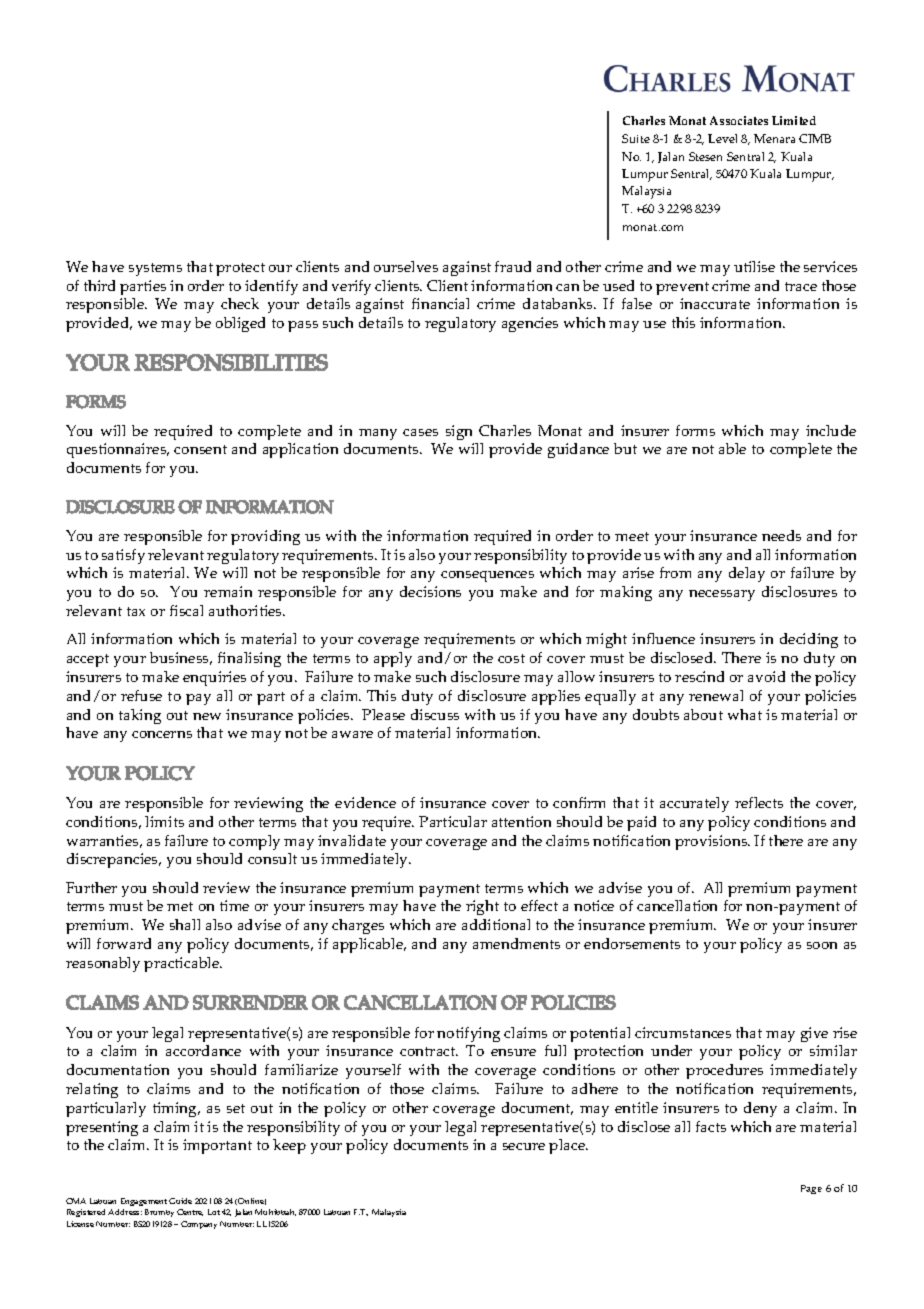 The height and width of the document is (1309, 924). What do you see at coordinates (496, 924) in the document?
I see `additional` at bounding box center [496, 924].
